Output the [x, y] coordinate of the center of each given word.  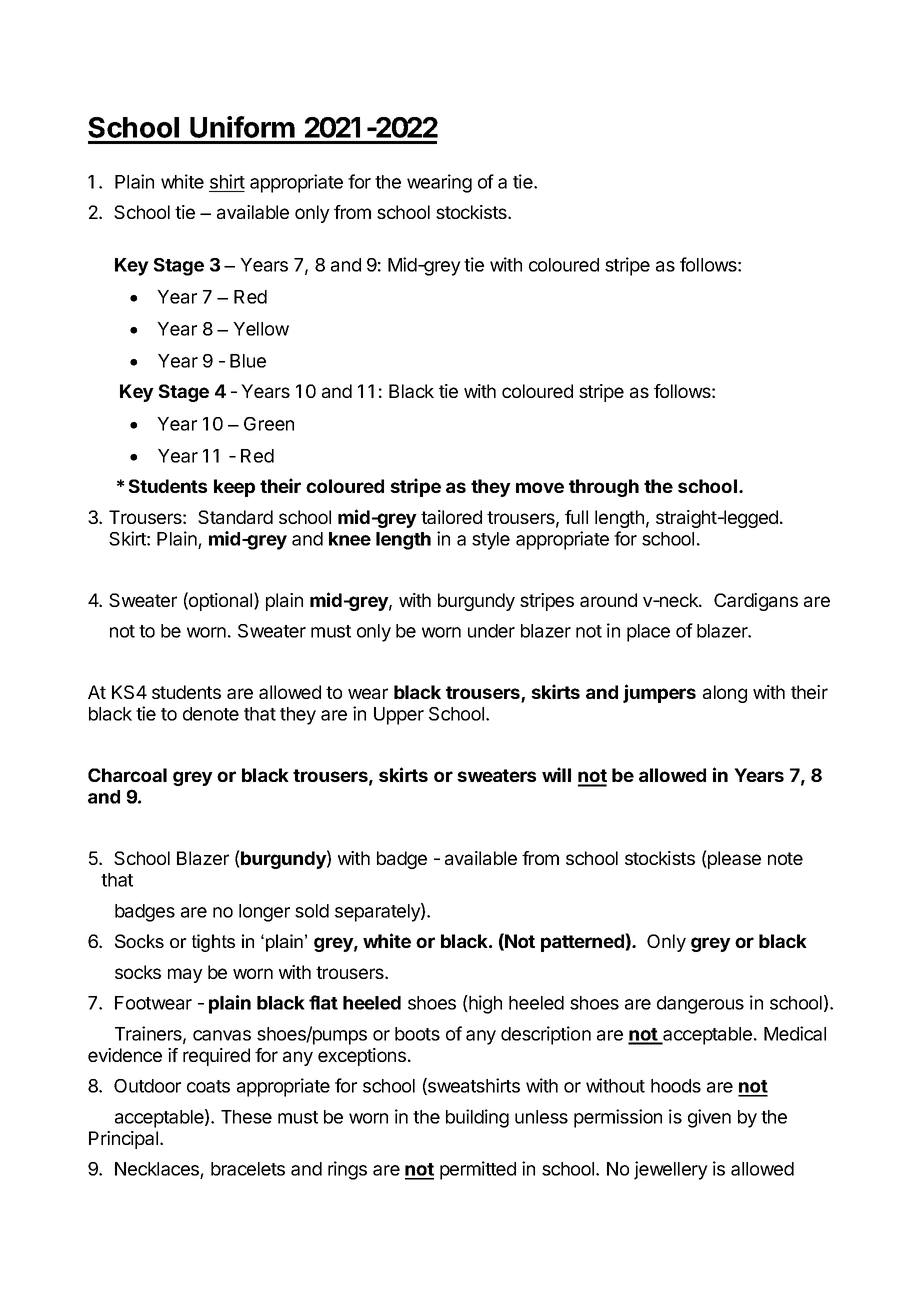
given [709, 1118]
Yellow [261, 329]
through [604, 488]
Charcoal [127, 775]
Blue [248, 361]
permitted [478, 1170]
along [725, 694]
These [246, 1117]
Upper [399, 716]
